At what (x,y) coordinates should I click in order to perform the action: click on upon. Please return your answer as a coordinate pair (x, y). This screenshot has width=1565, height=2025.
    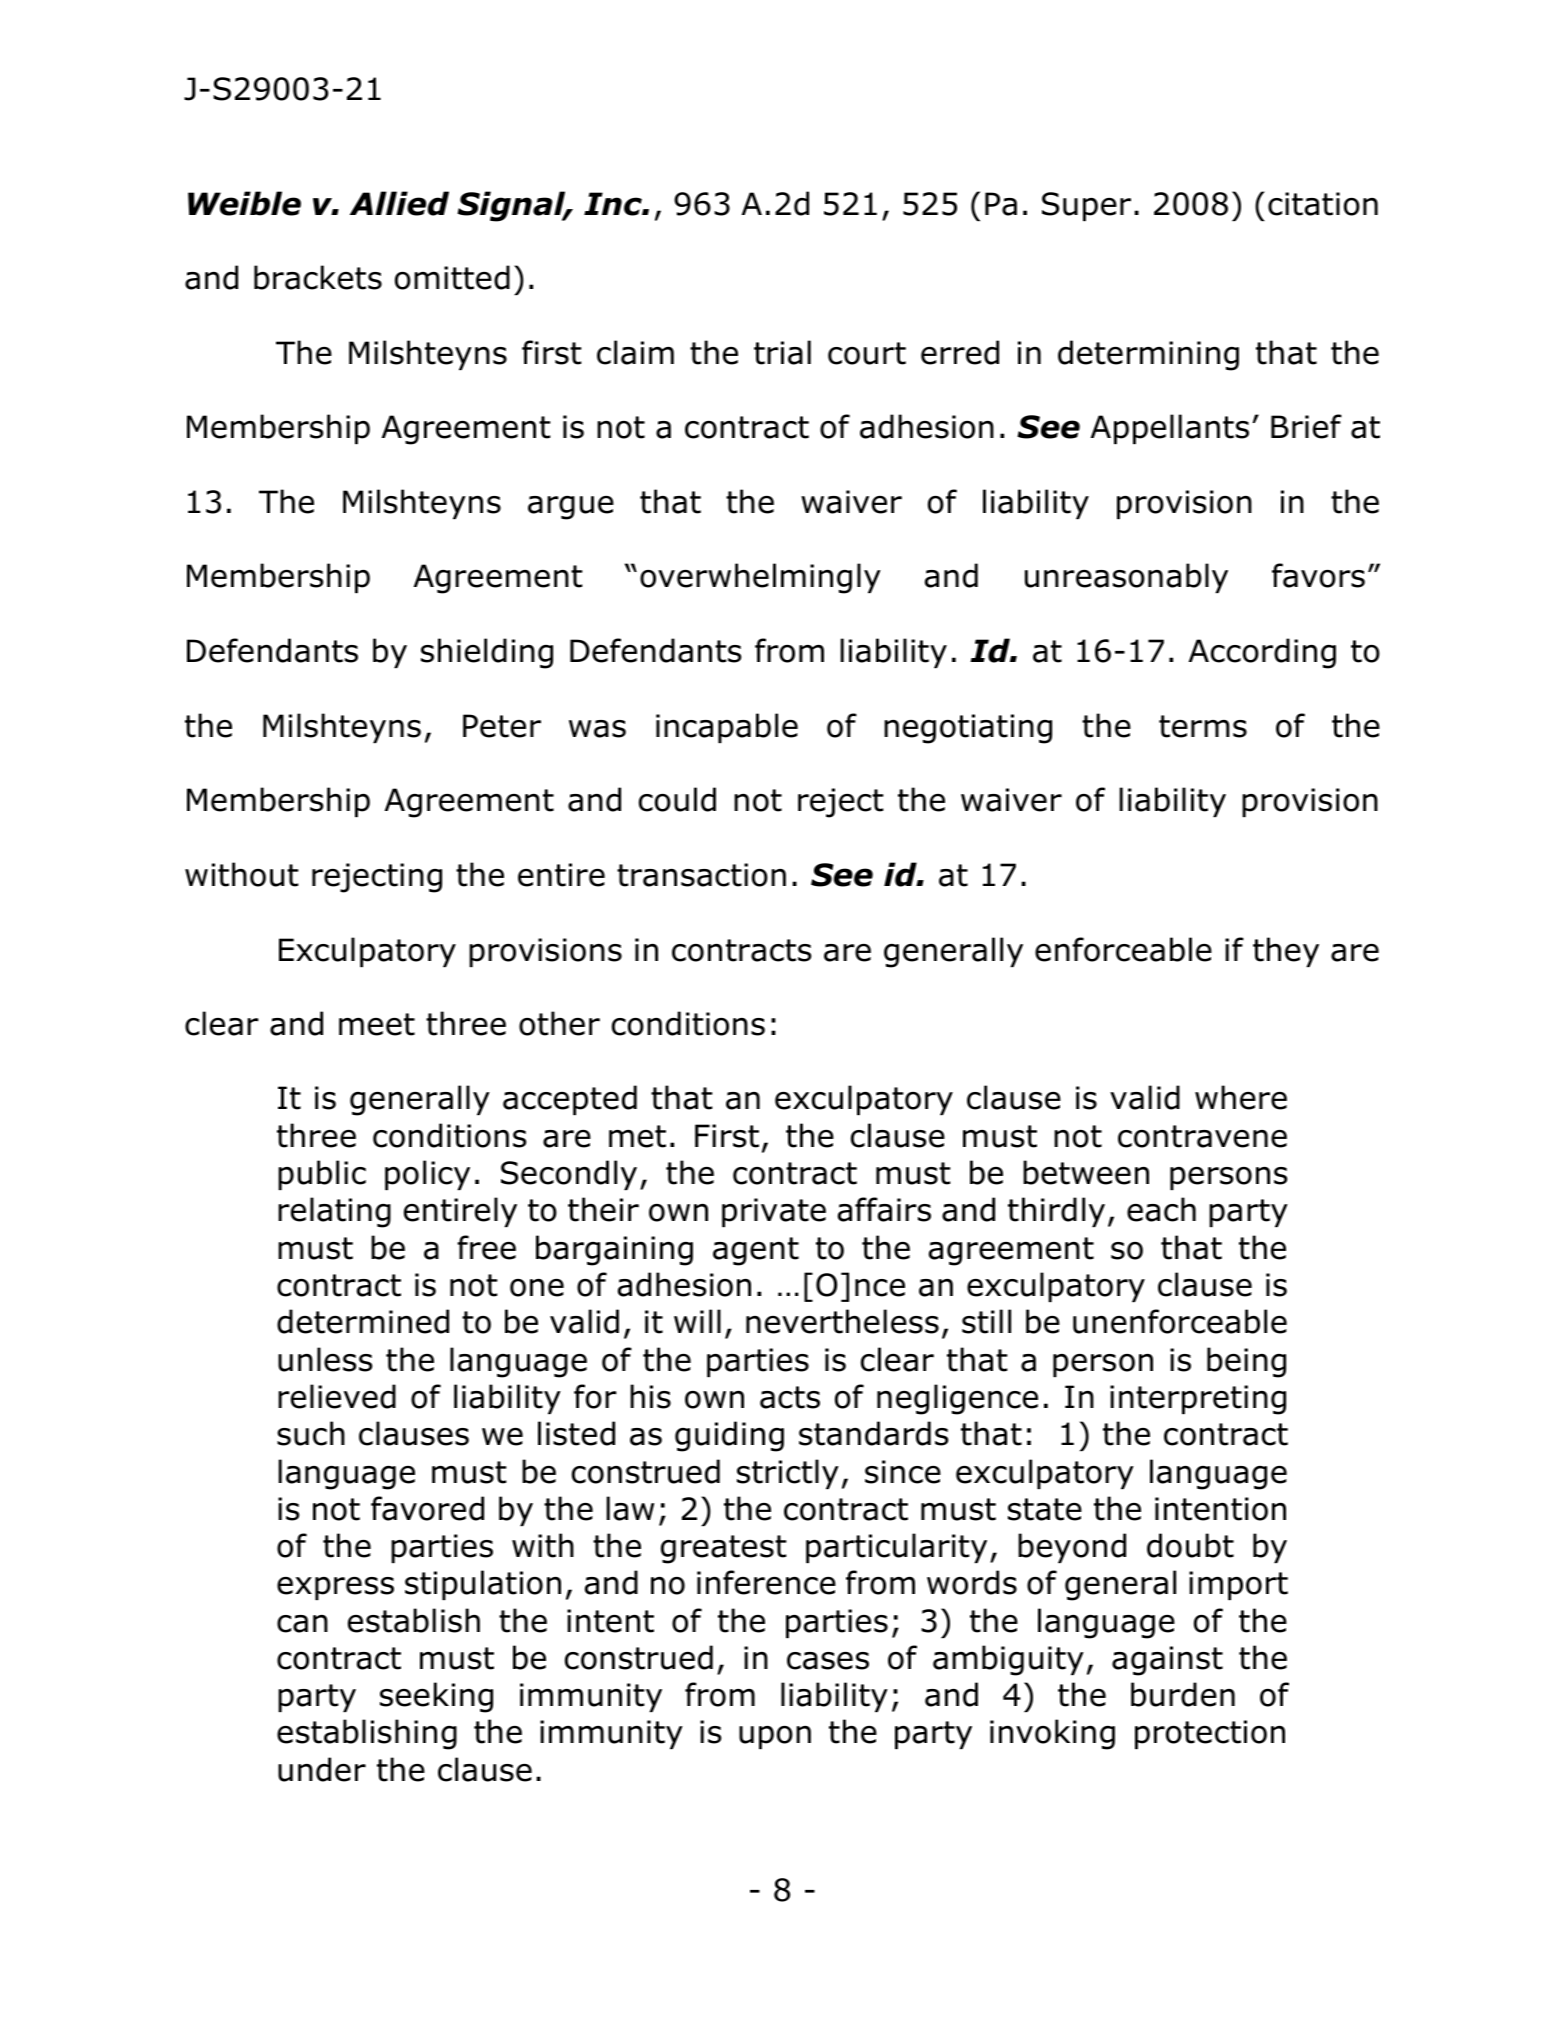
    Looking at the image, I should click on (775, 1737).
